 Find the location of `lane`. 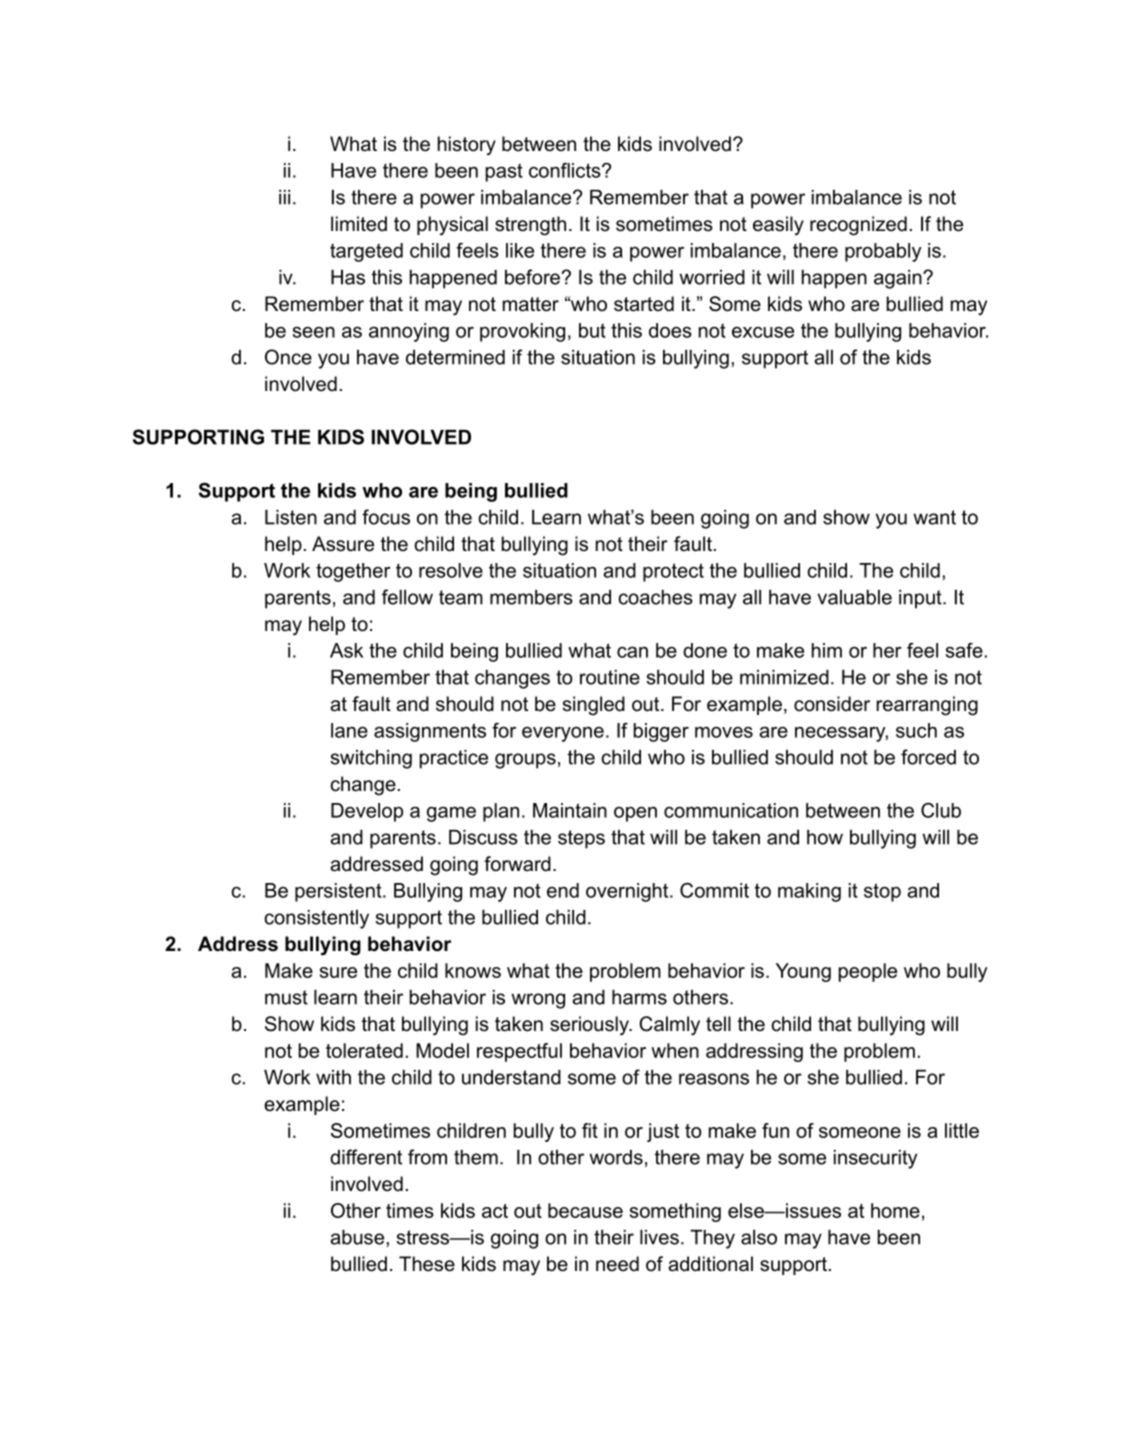

lane is located at coordinates (349, 730).
